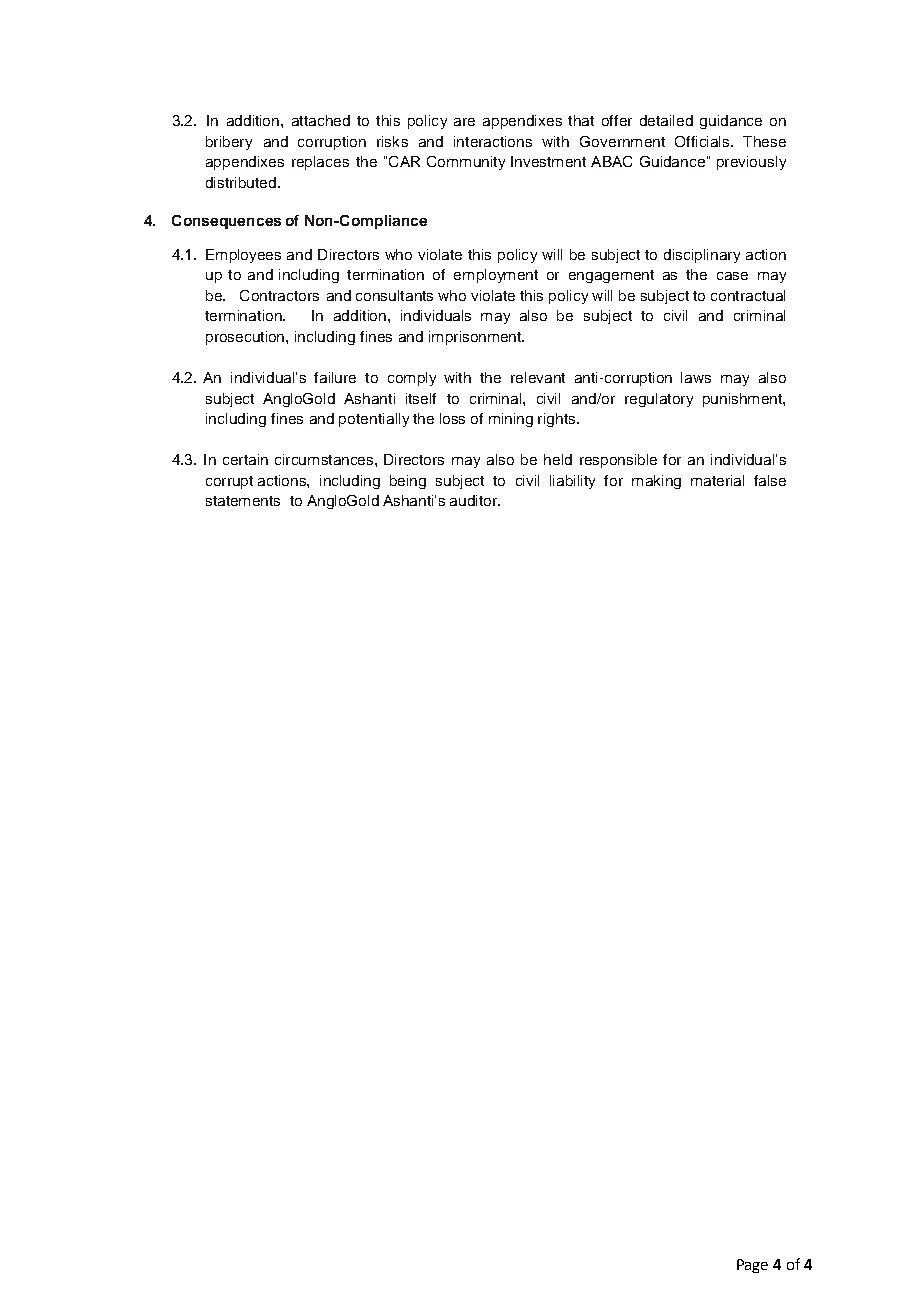 The width and height of the screenshot is (924, 1308). Describe the element at coordinates (702, 141) in the screenshot. I see `Officials` at that location.
